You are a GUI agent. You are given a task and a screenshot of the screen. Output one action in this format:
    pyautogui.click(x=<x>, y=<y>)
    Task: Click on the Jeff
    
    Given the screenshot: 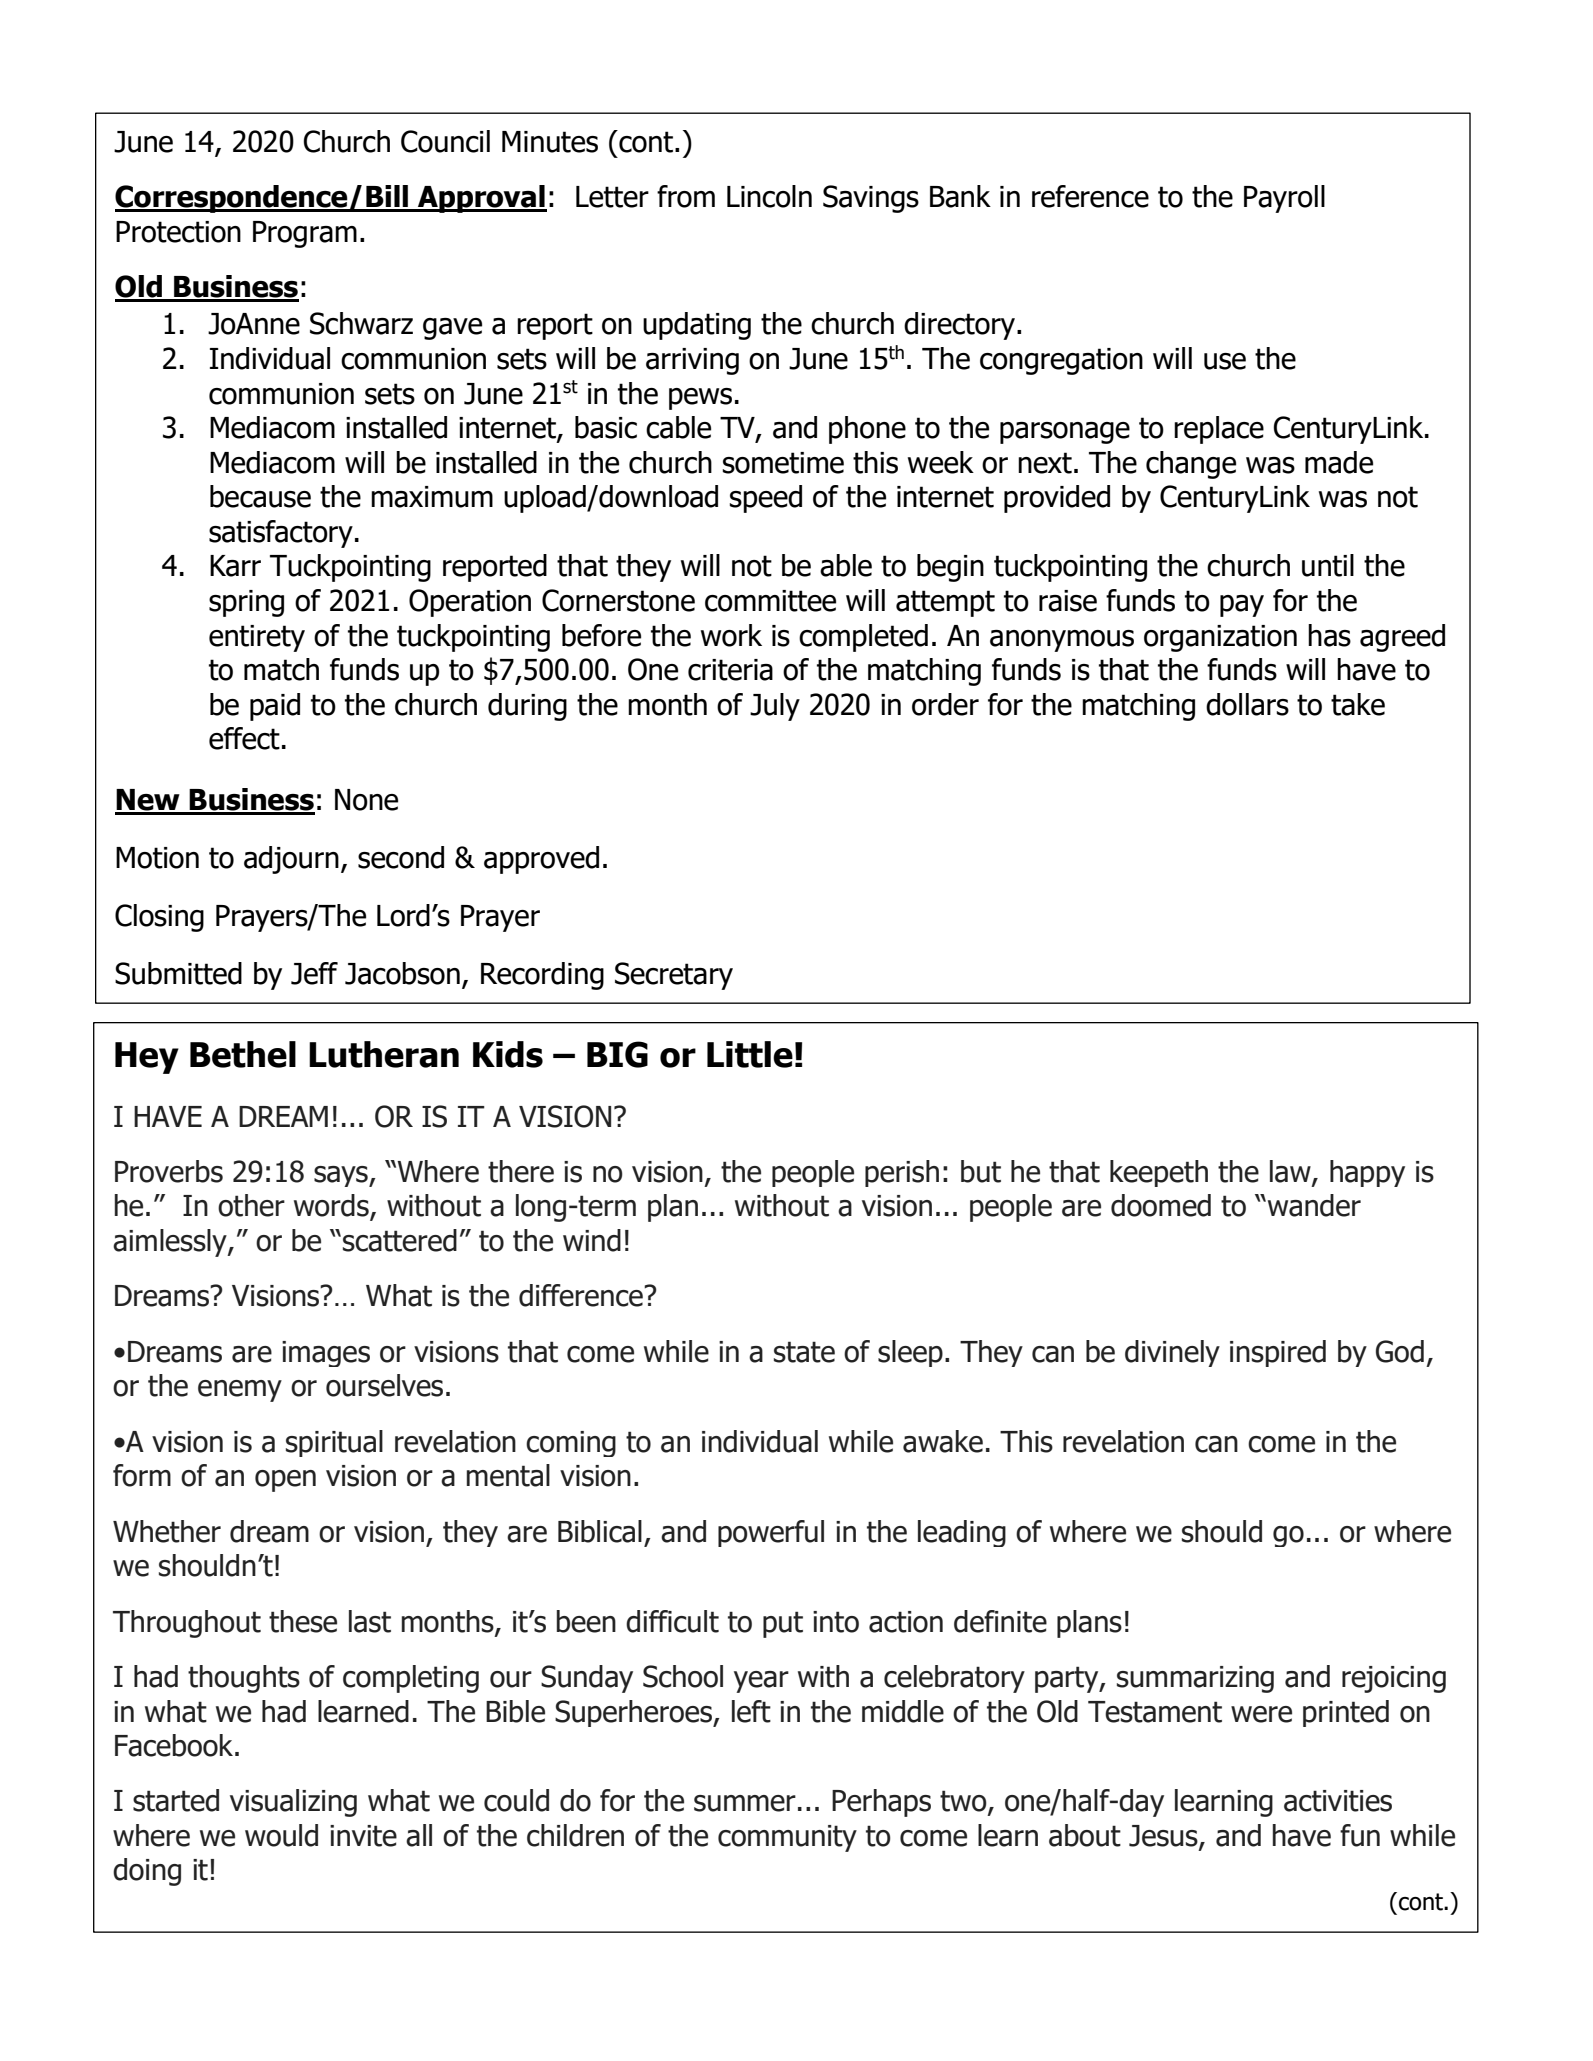 What is the action you would take?
    pyautogui.click(x=314, y=973)
